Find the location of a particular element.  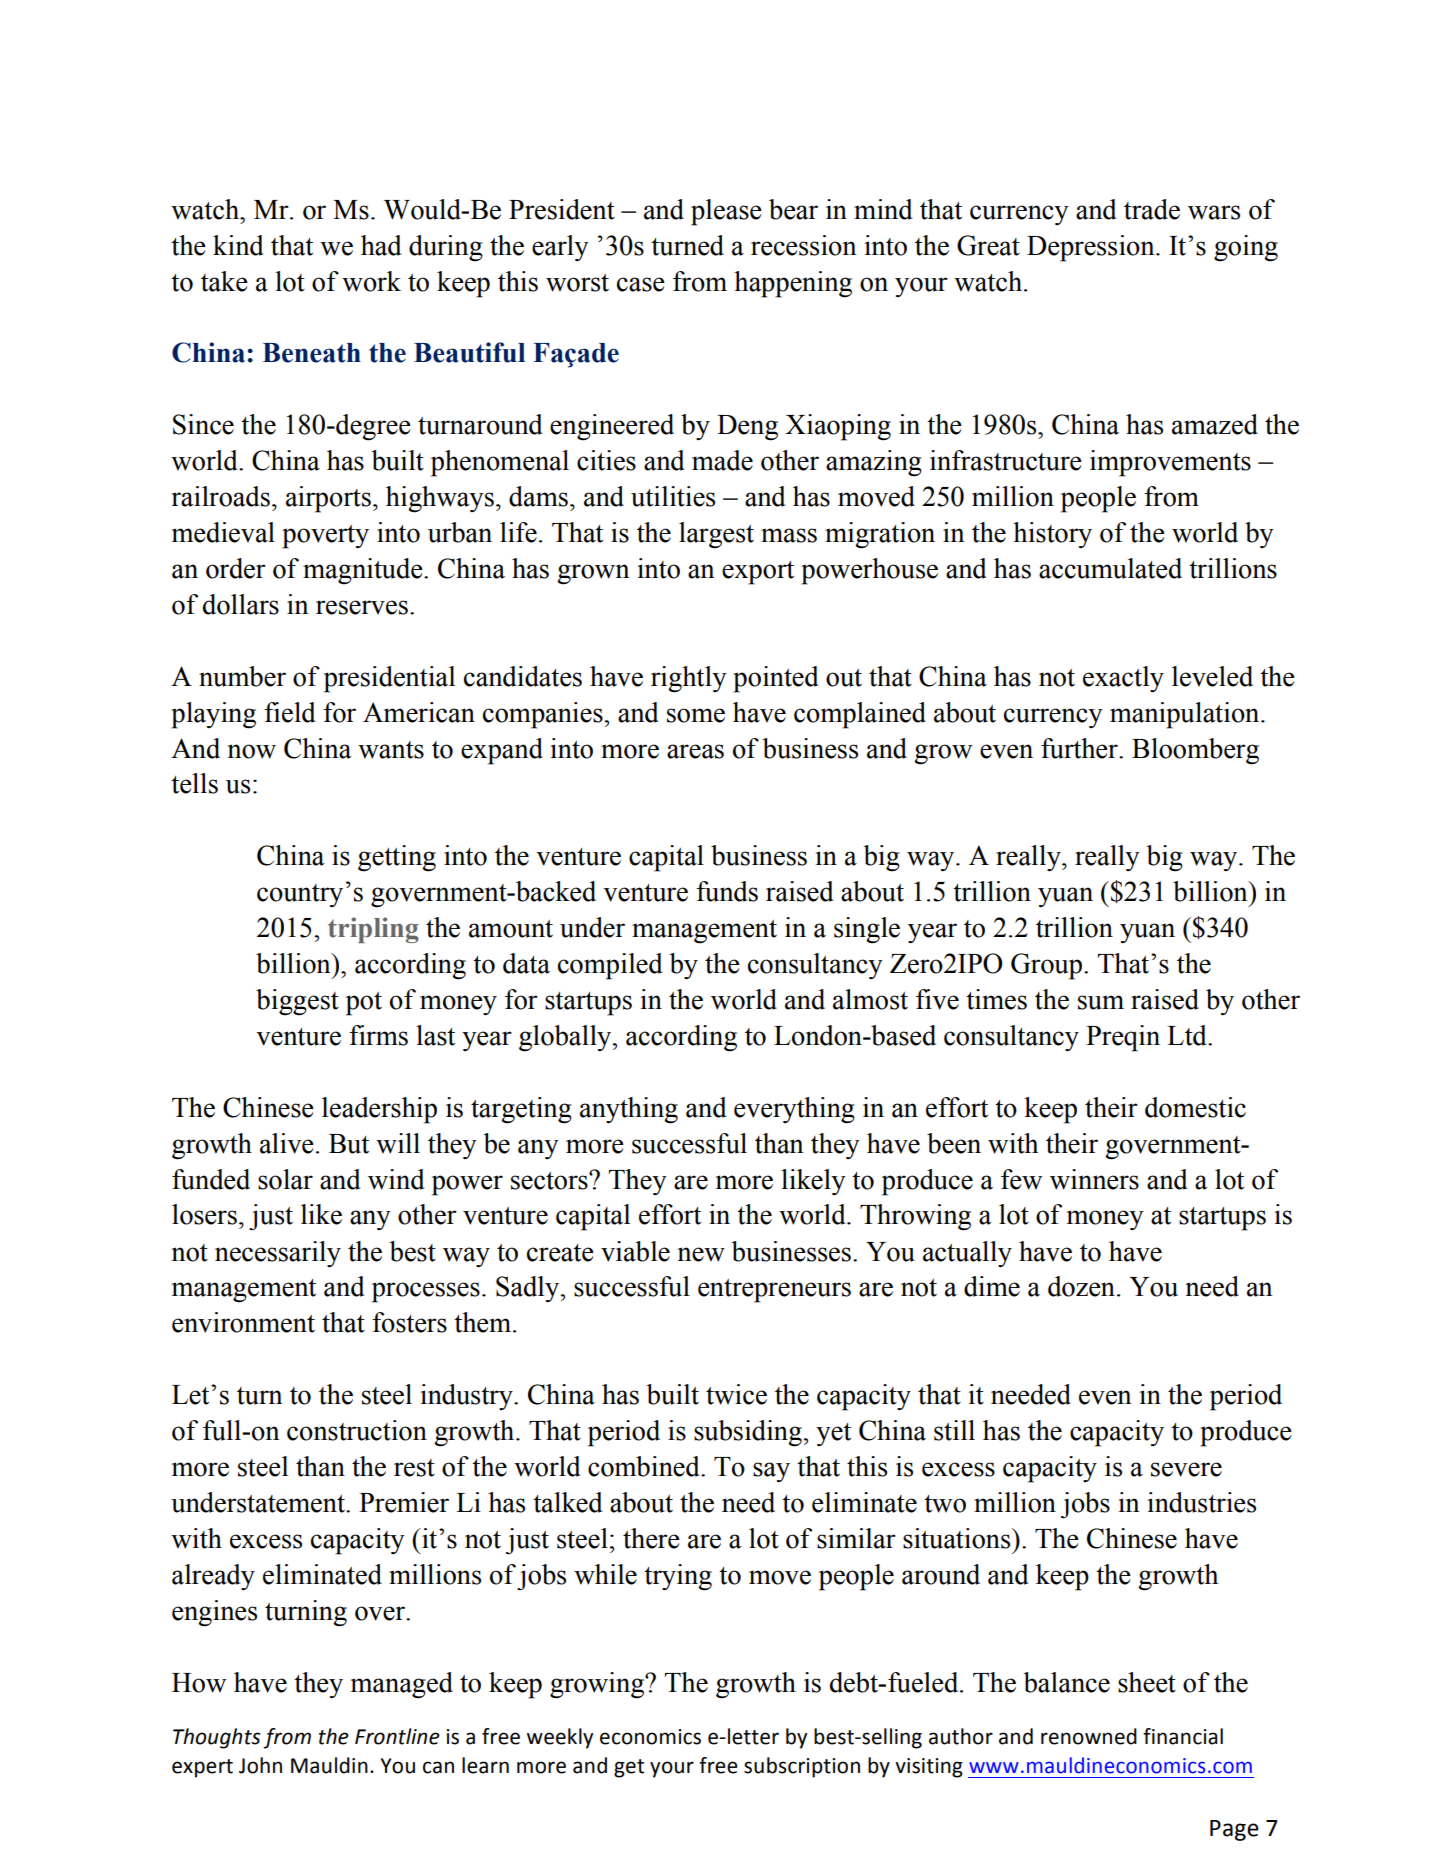

John is located at coordinates (260, 1765).
